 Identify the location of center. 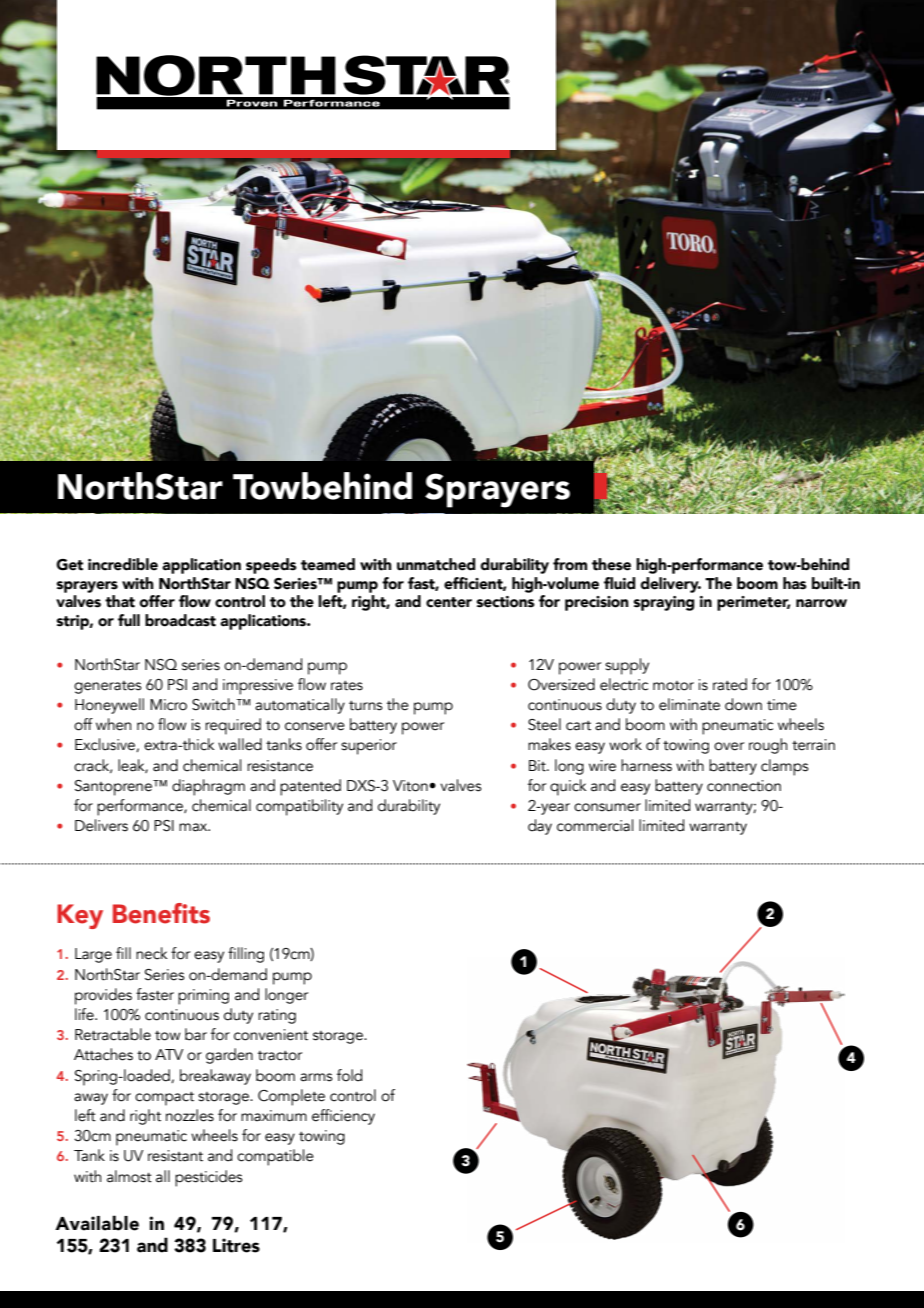
(449, 602).
